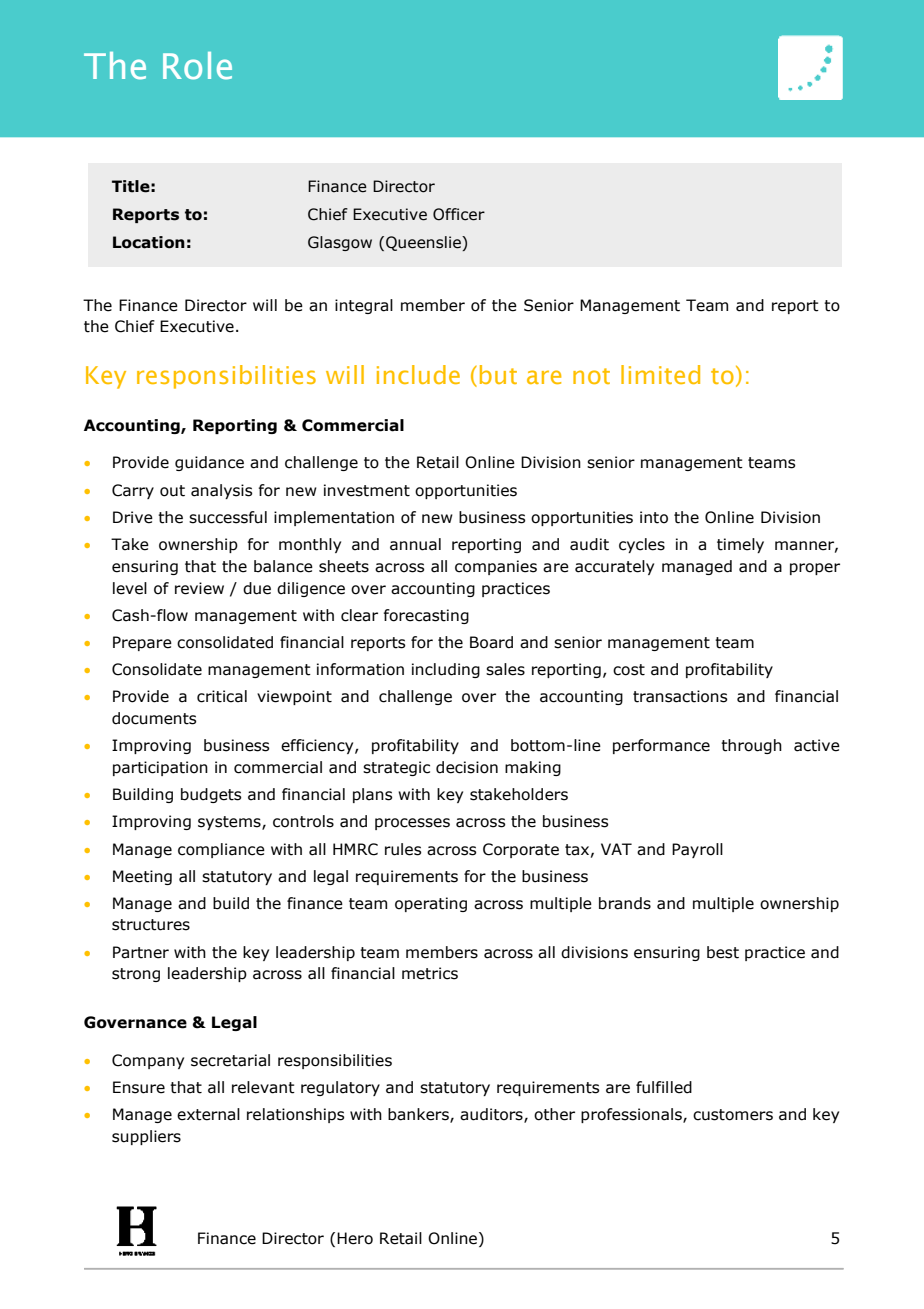 This screenshot has height=1309, width=924. What do you see at coordinates (222, 696) in the screenshot?
I see `critical` at bounding box center [222, 696].
